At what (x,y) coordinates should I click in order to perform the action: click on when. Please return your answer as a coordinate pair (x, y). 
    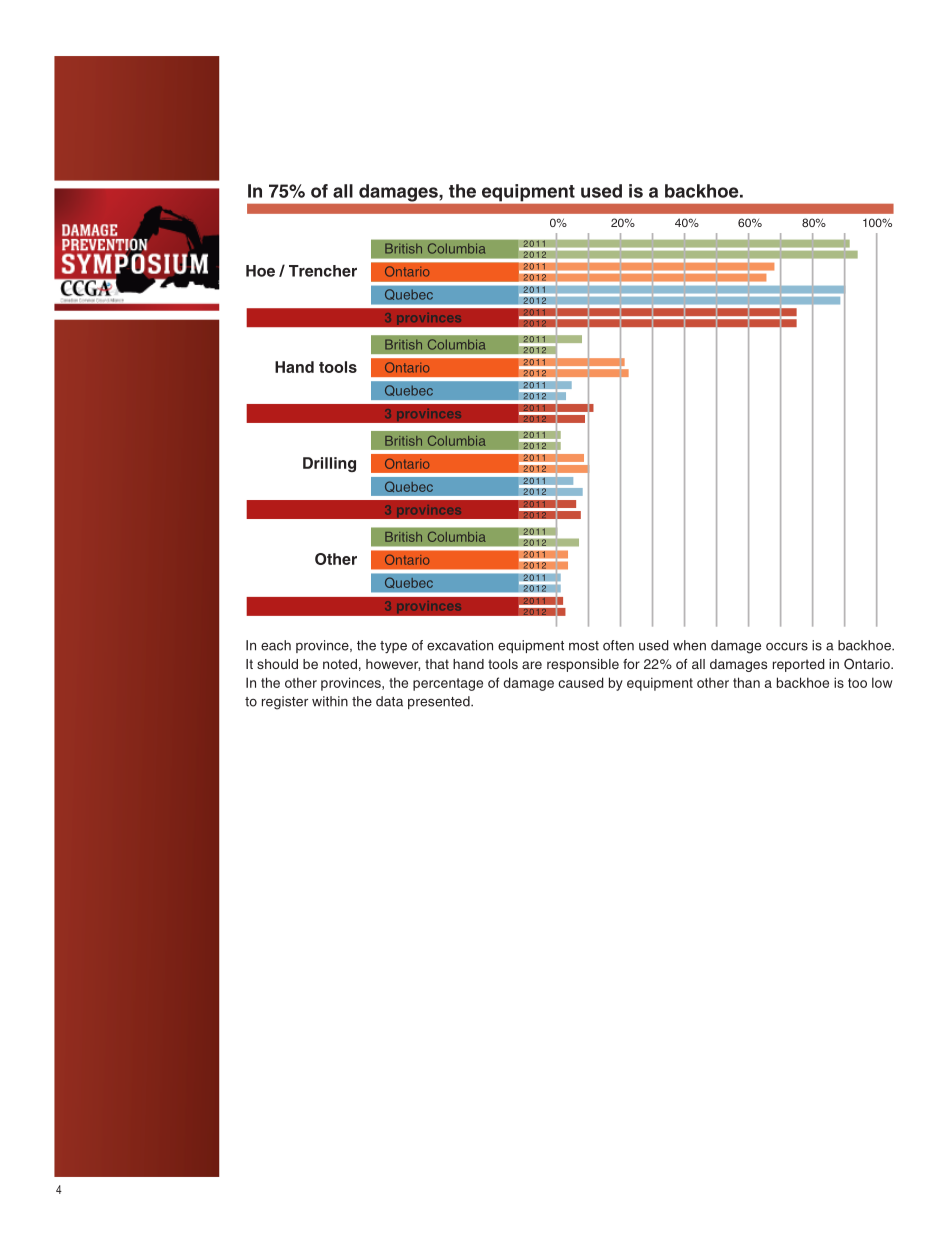
    Looking at the image, I should click on (689, 645).
